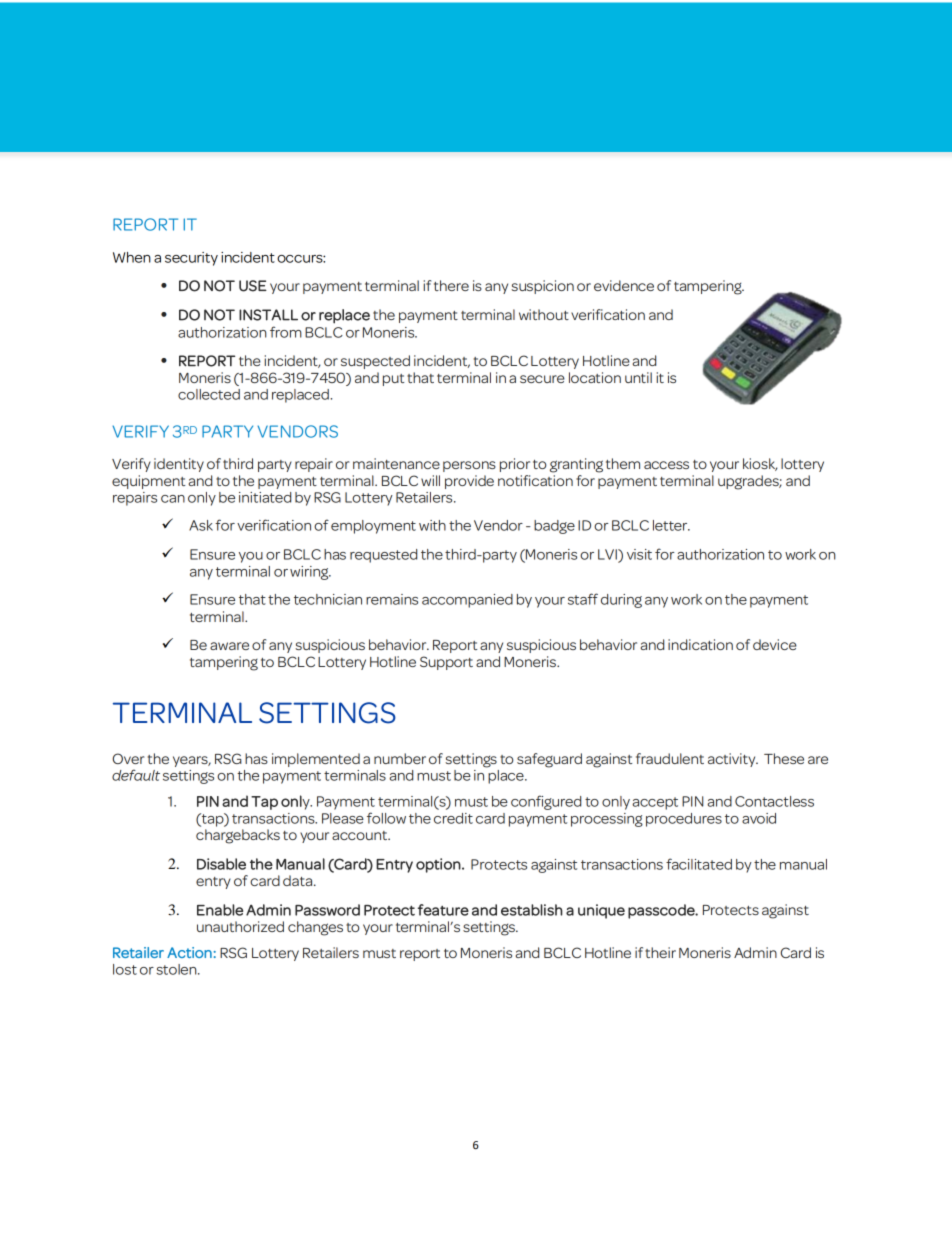 This image has height=1233, width=952. Describe the element at coordinates (451, 285) in the image. I see `there` at that location.
